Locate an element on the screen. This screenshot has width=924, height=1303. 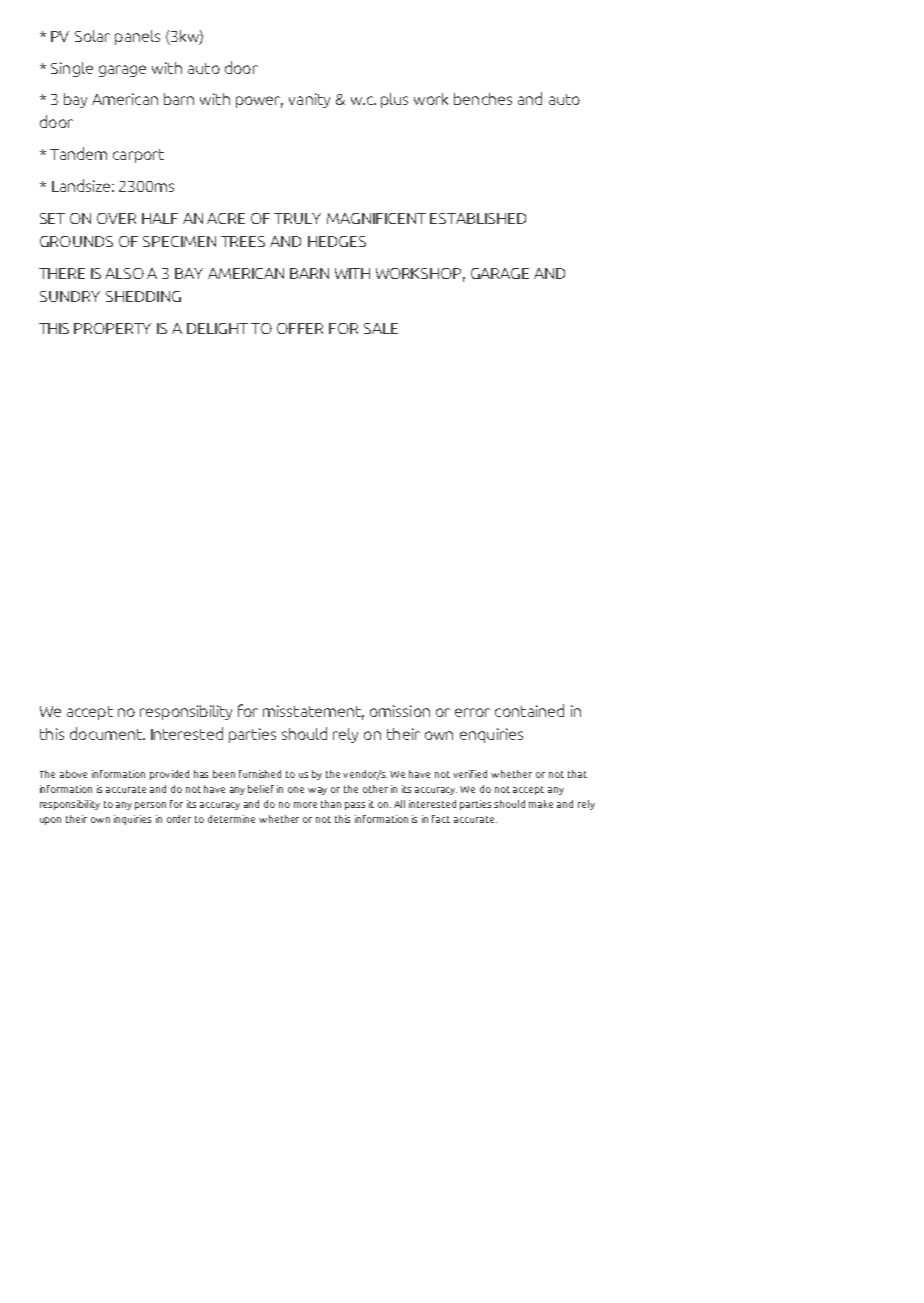
contained is located at coordinates (529, 710).
